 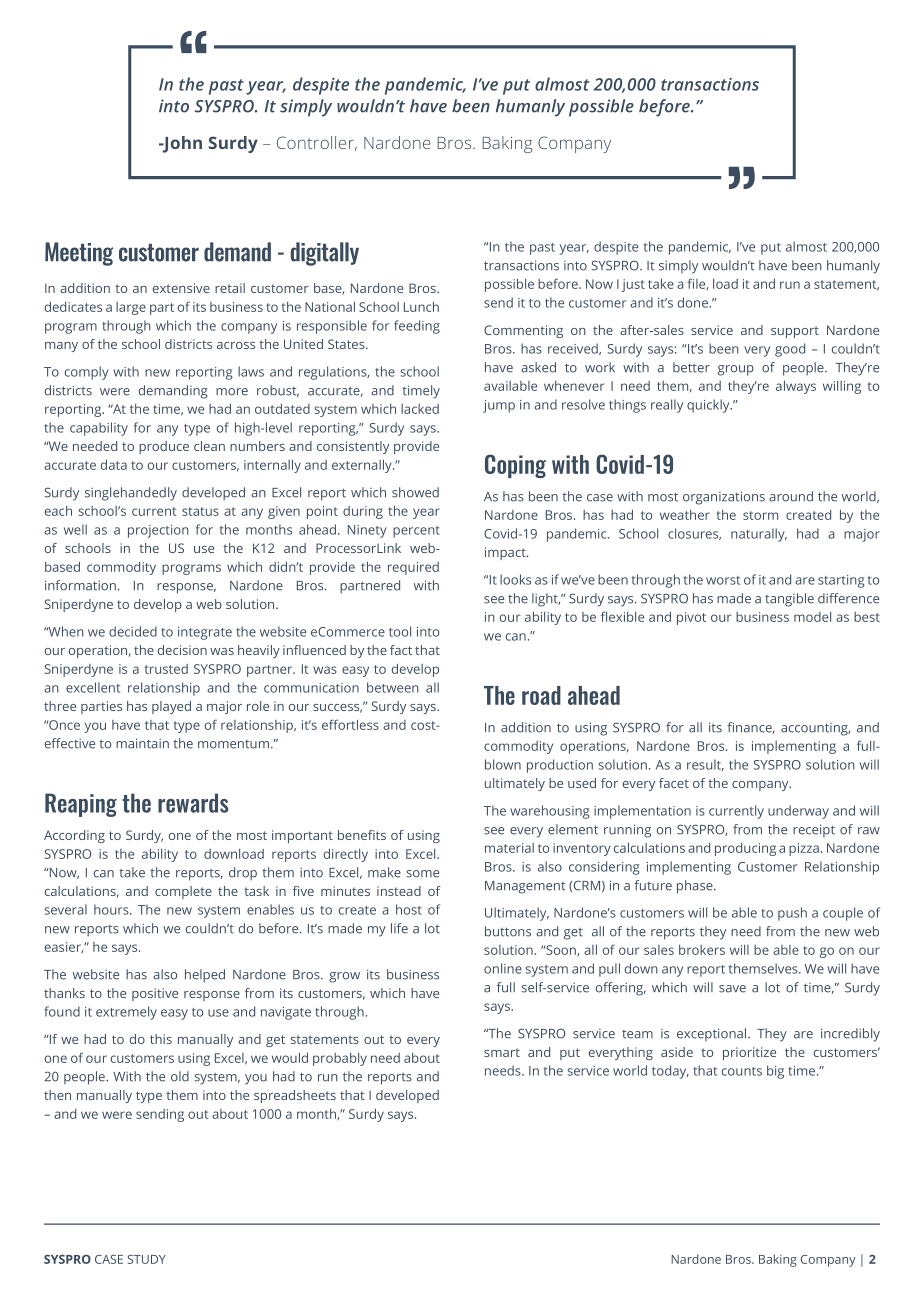 What do you see at coordinates (499, 406) in the screenshot?
I see `jump` at bounding box center [499, 406].
